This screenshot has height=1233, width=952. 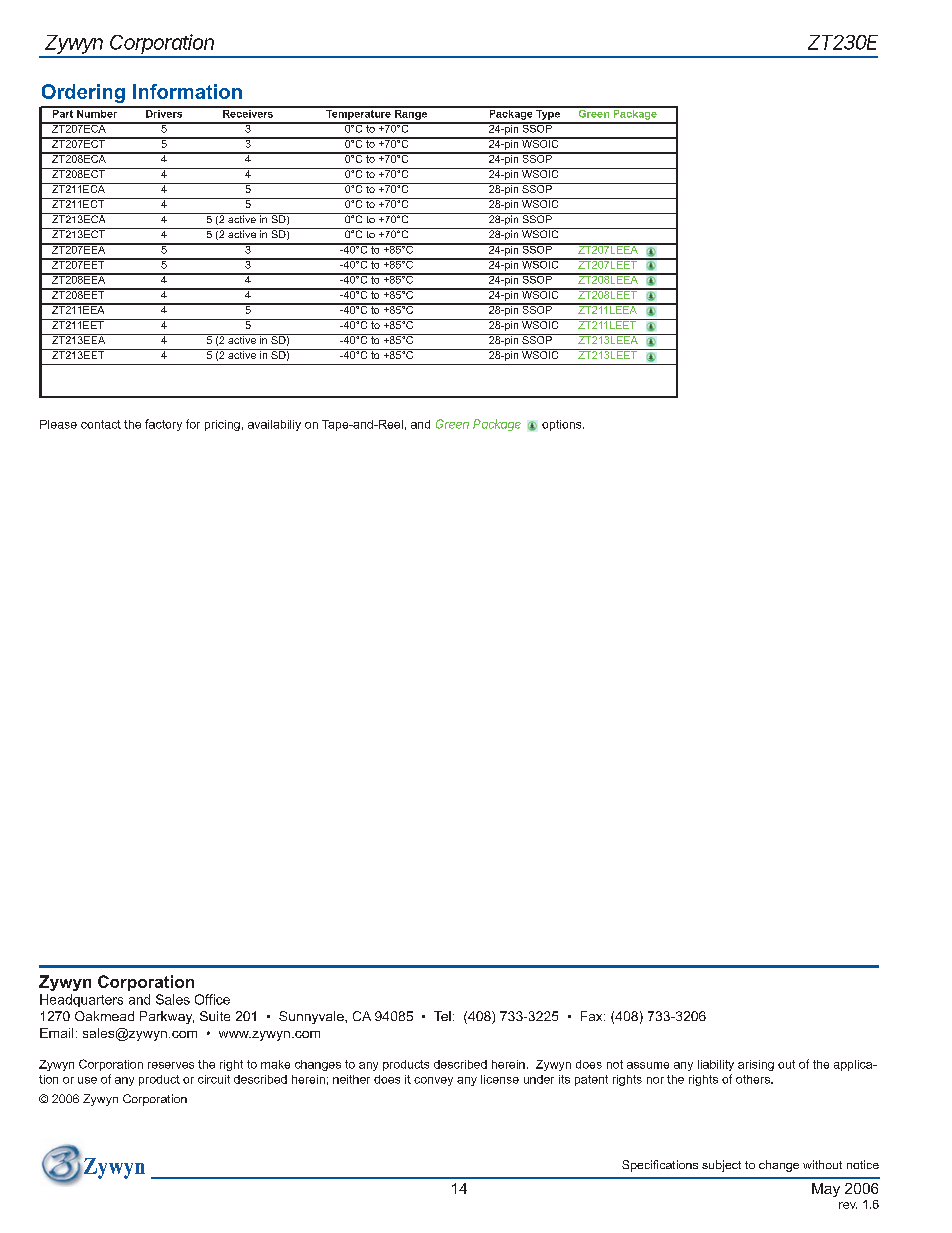 I want to click on Drivers, so click(x=164, y=112).
